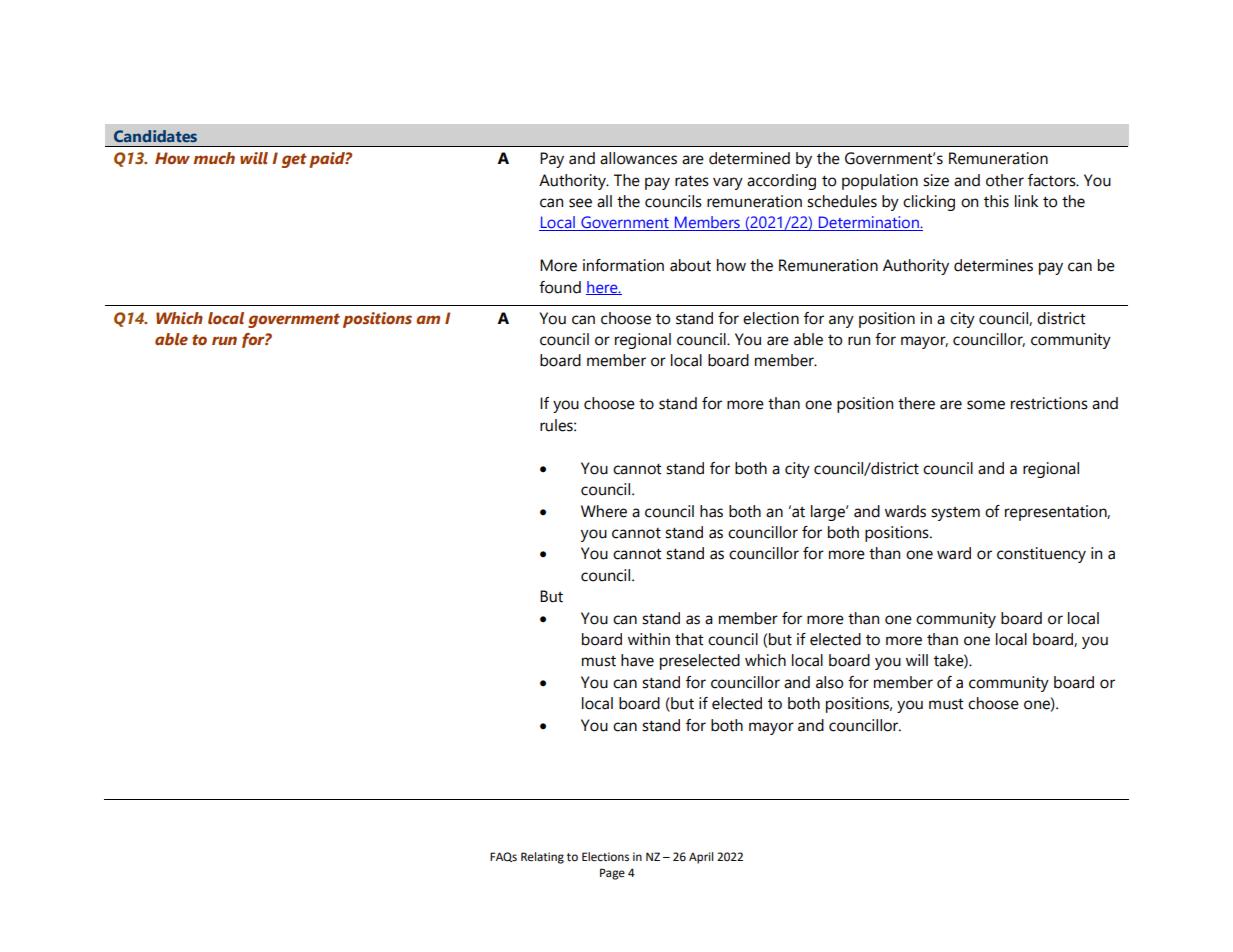 The image size is (1233, 952). I want to click on size, so click(936, 180).
